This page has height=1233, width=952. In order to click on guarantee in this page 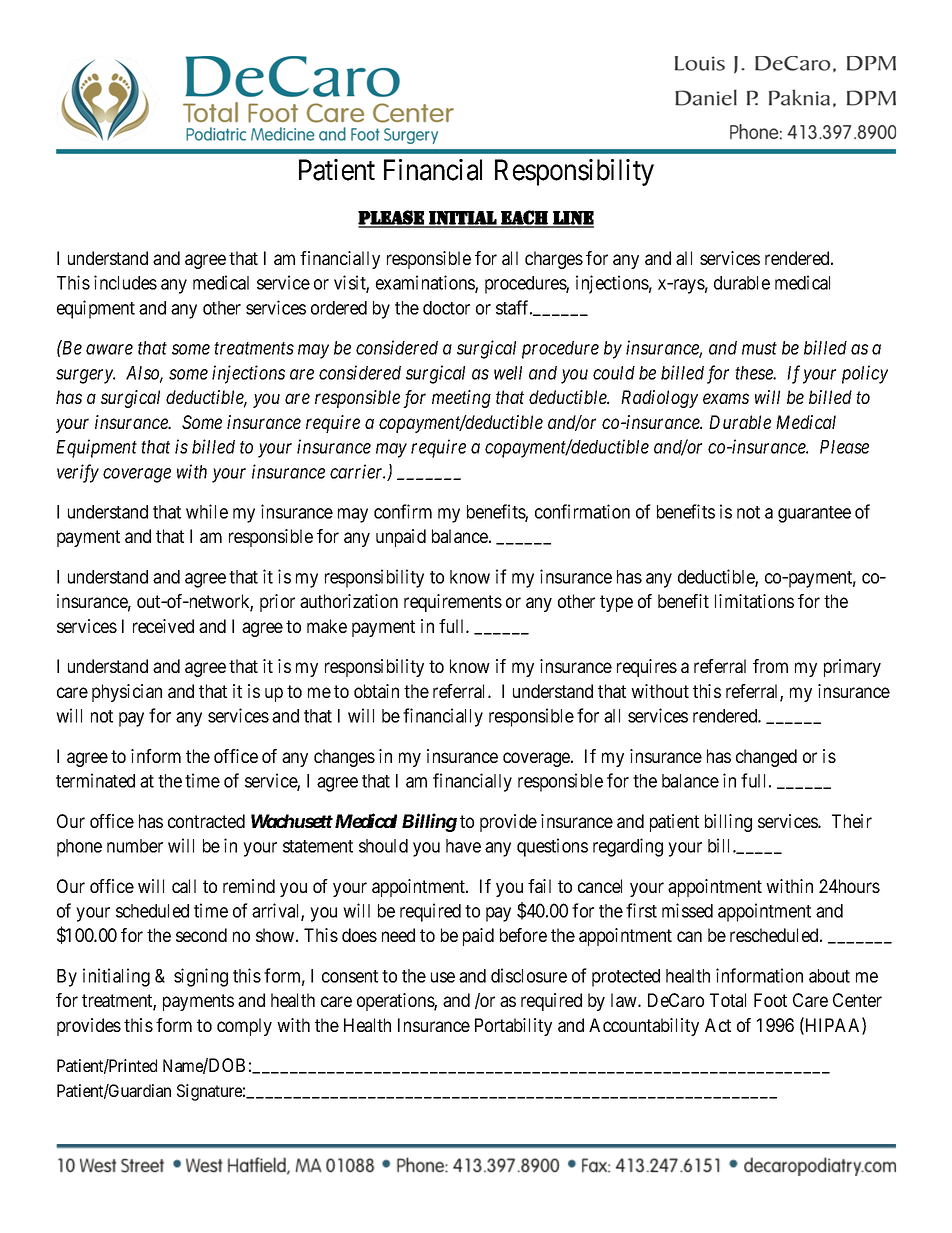, I will do `click(814, 514)`.
